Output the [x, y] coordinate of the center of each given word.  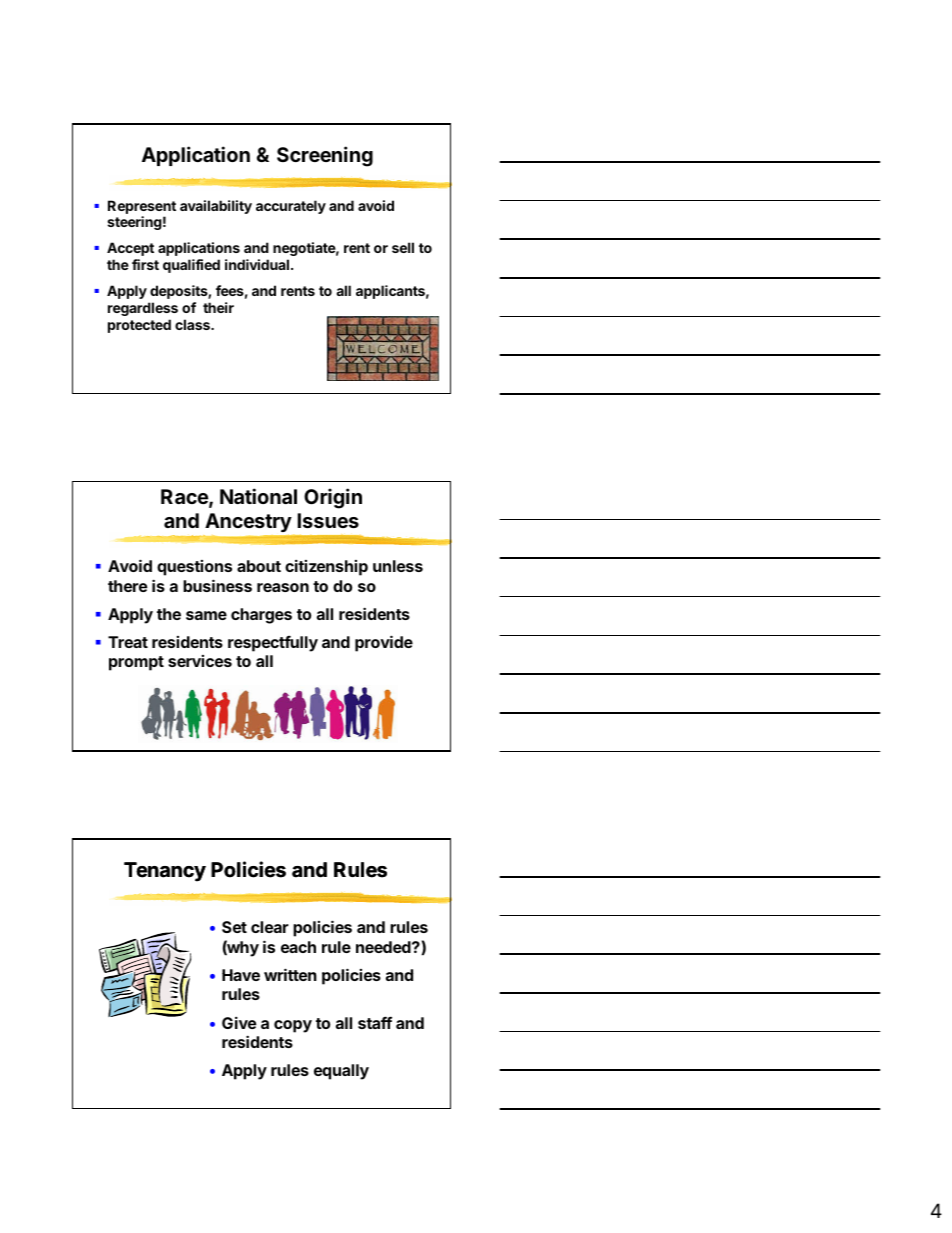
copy [293, 1026]
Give [239, 1023]
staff [375, 1022]
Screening [325, 156]
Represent [142, 207]
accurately [291, 207]
